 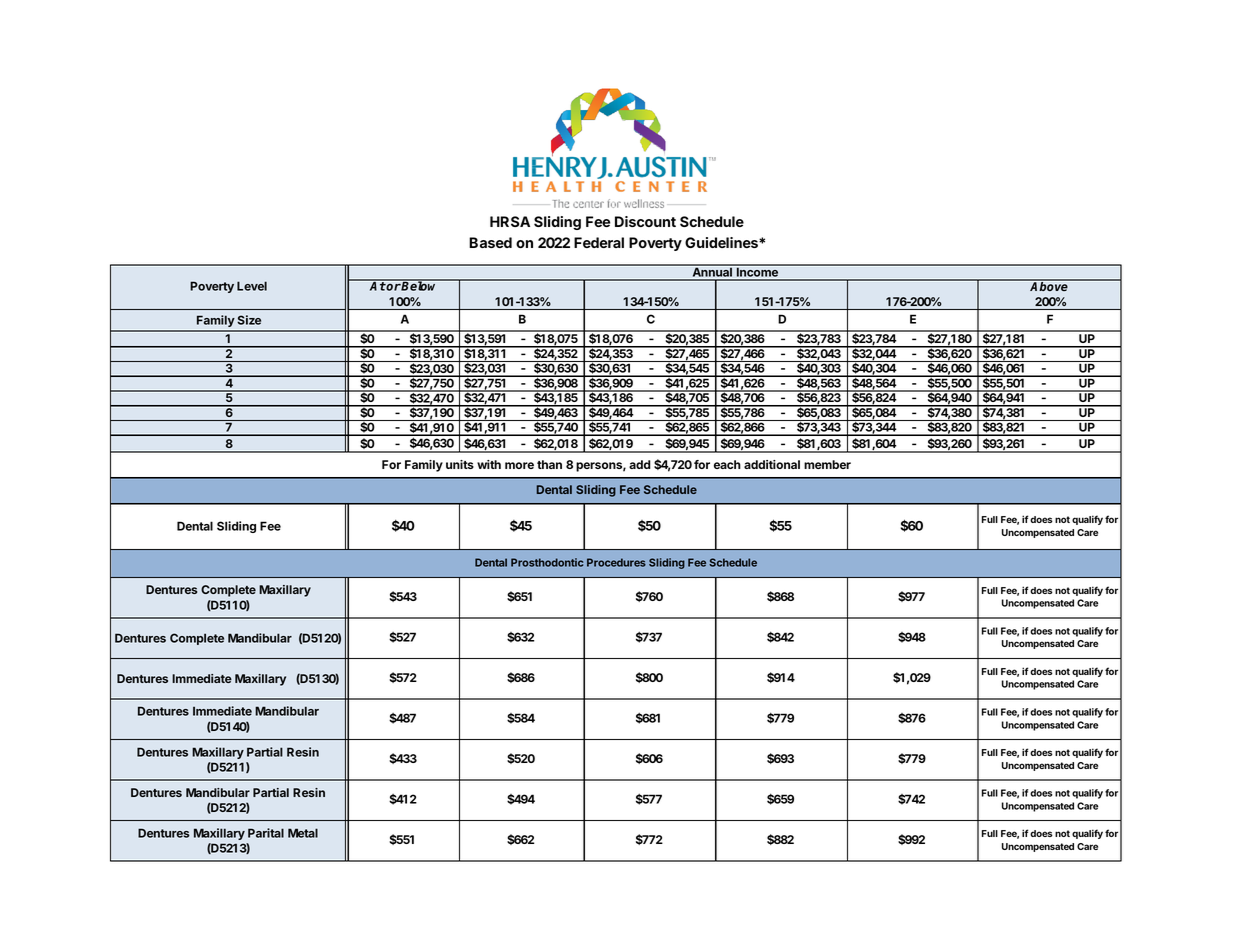 I want to click on with, so click(x=489, y=464).
